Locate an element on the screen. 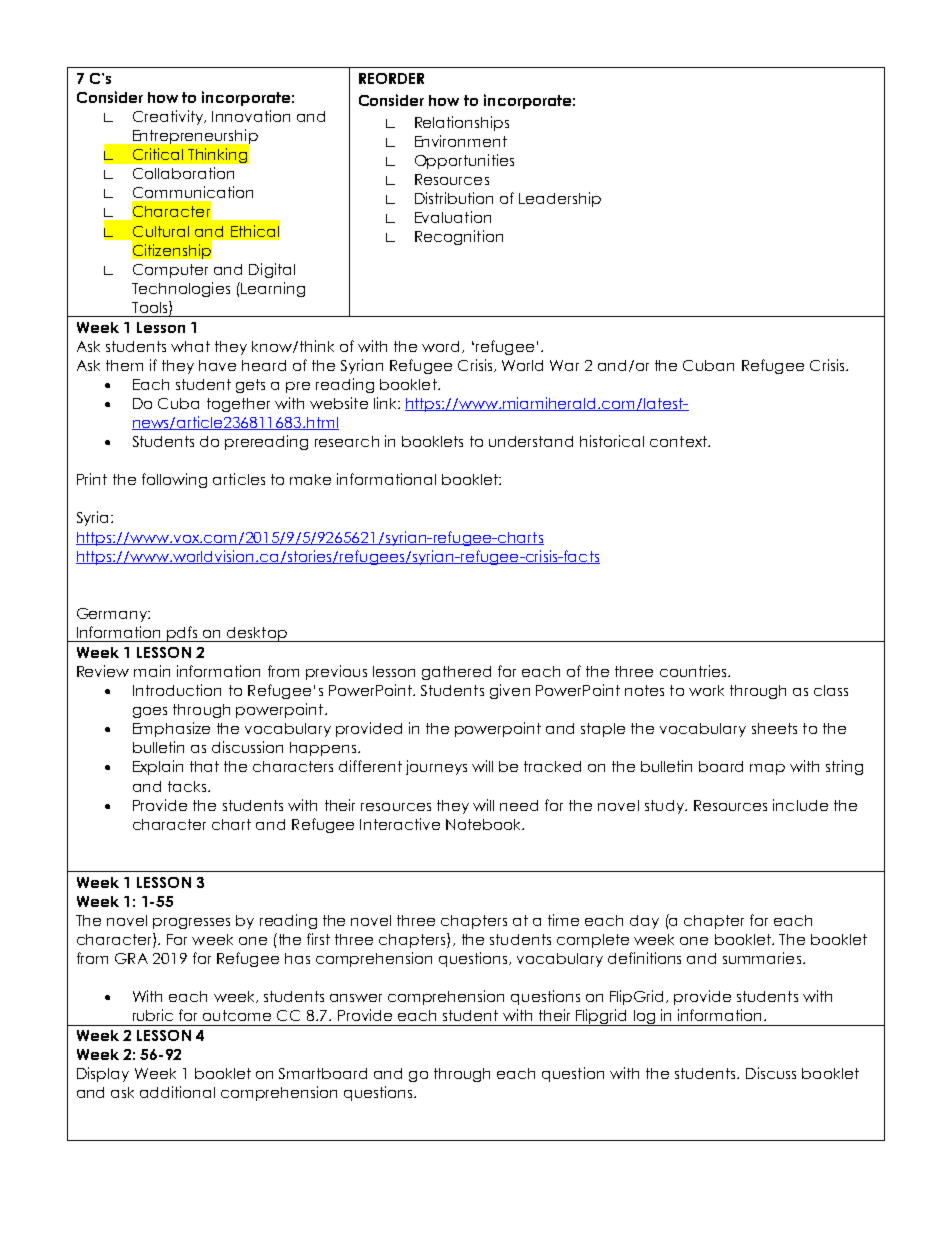  Emphasize is located at coordinates (171, 729).
